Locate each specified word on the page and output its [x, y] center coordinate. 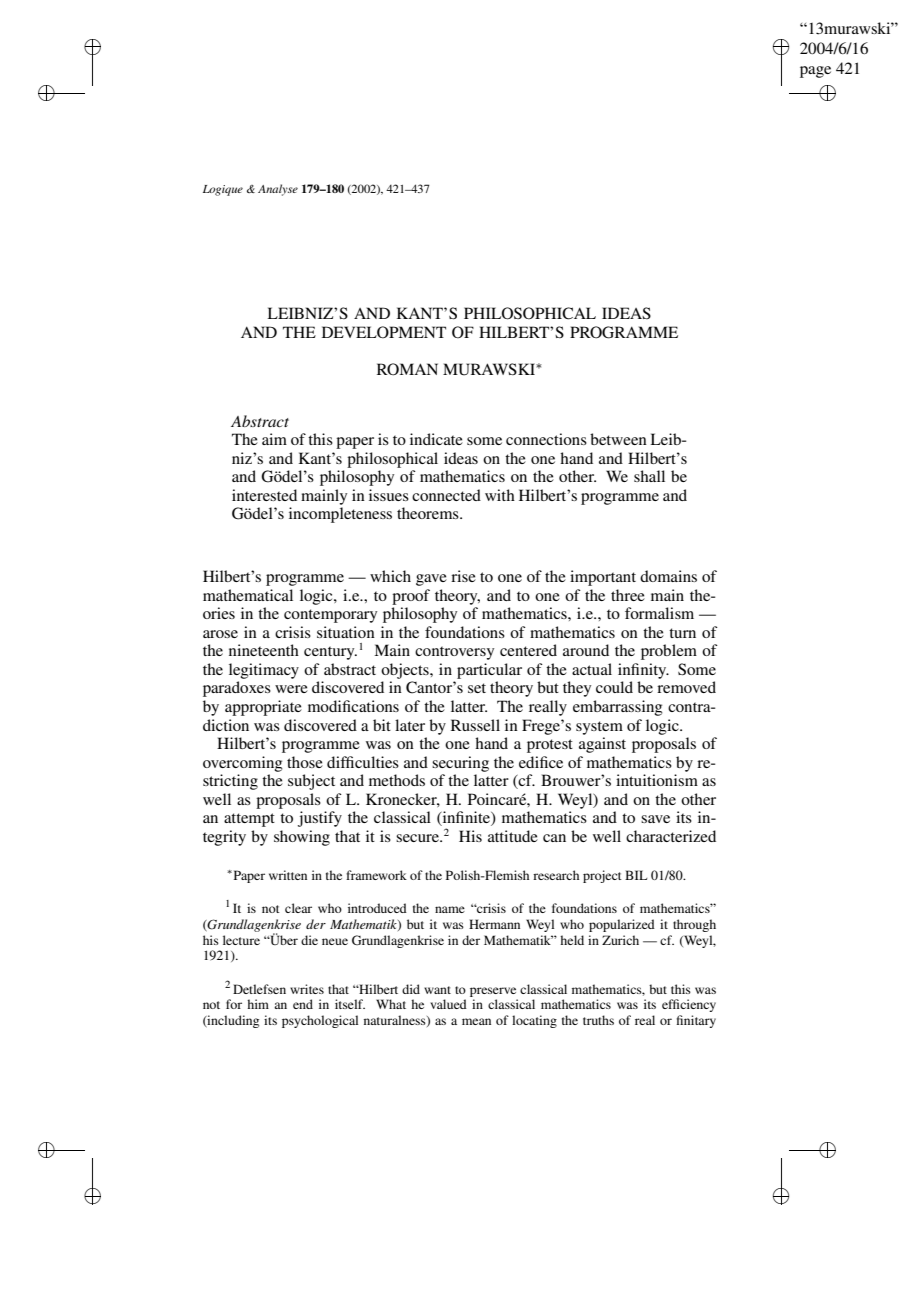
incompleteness [340, 515]
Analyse [278, 190]
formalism [659, 613]
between [618, 439]
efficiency [689, 1005]
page [815, 72]
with [500, 495]
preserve [493, 992]
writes [307, 989]
